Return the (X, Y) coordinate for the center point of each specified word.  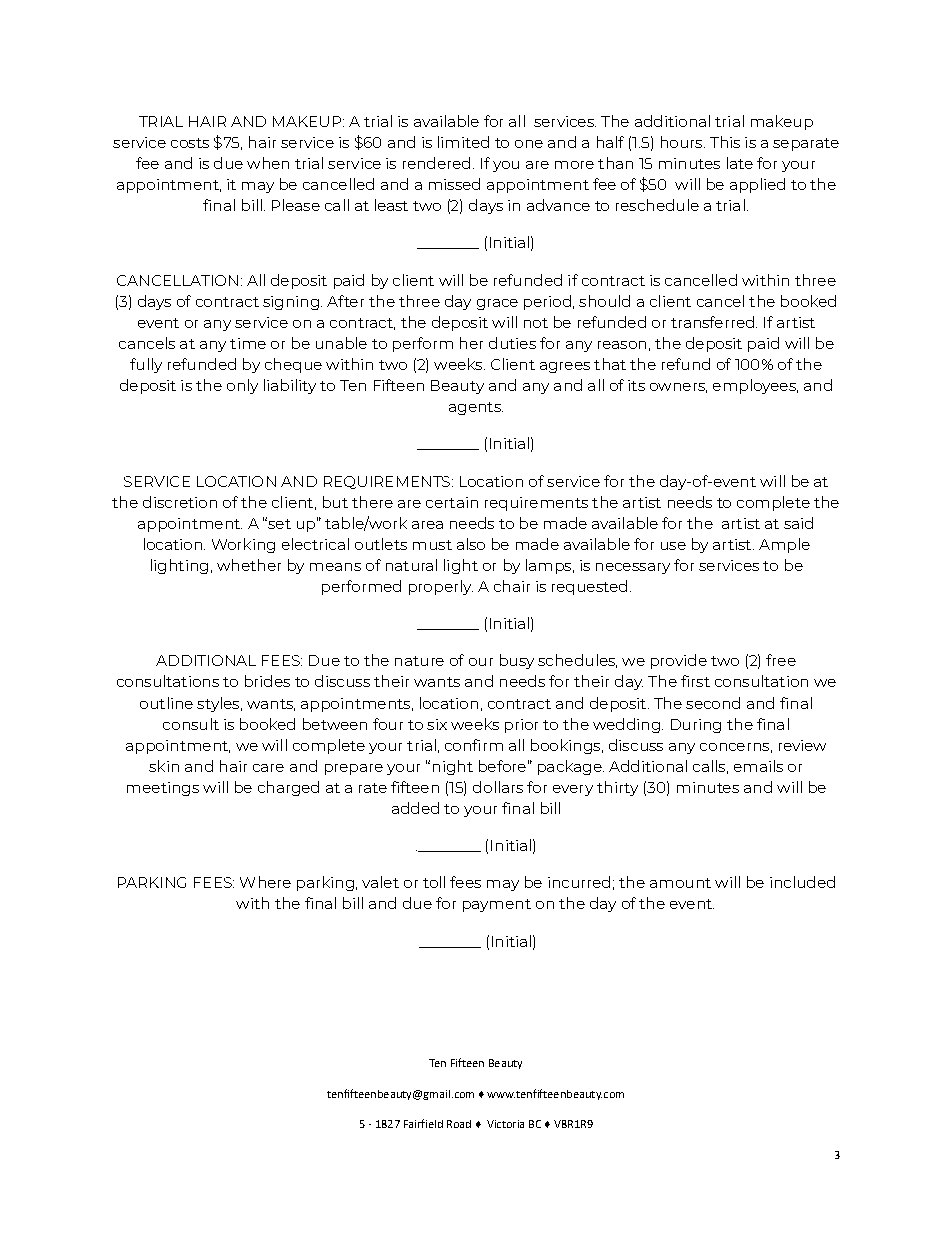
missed (454, 184)
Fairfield (423, 1123)
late (740, 163)
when (268, 163)
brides (267, 681)
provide (679, 661)
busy (517, 661)
